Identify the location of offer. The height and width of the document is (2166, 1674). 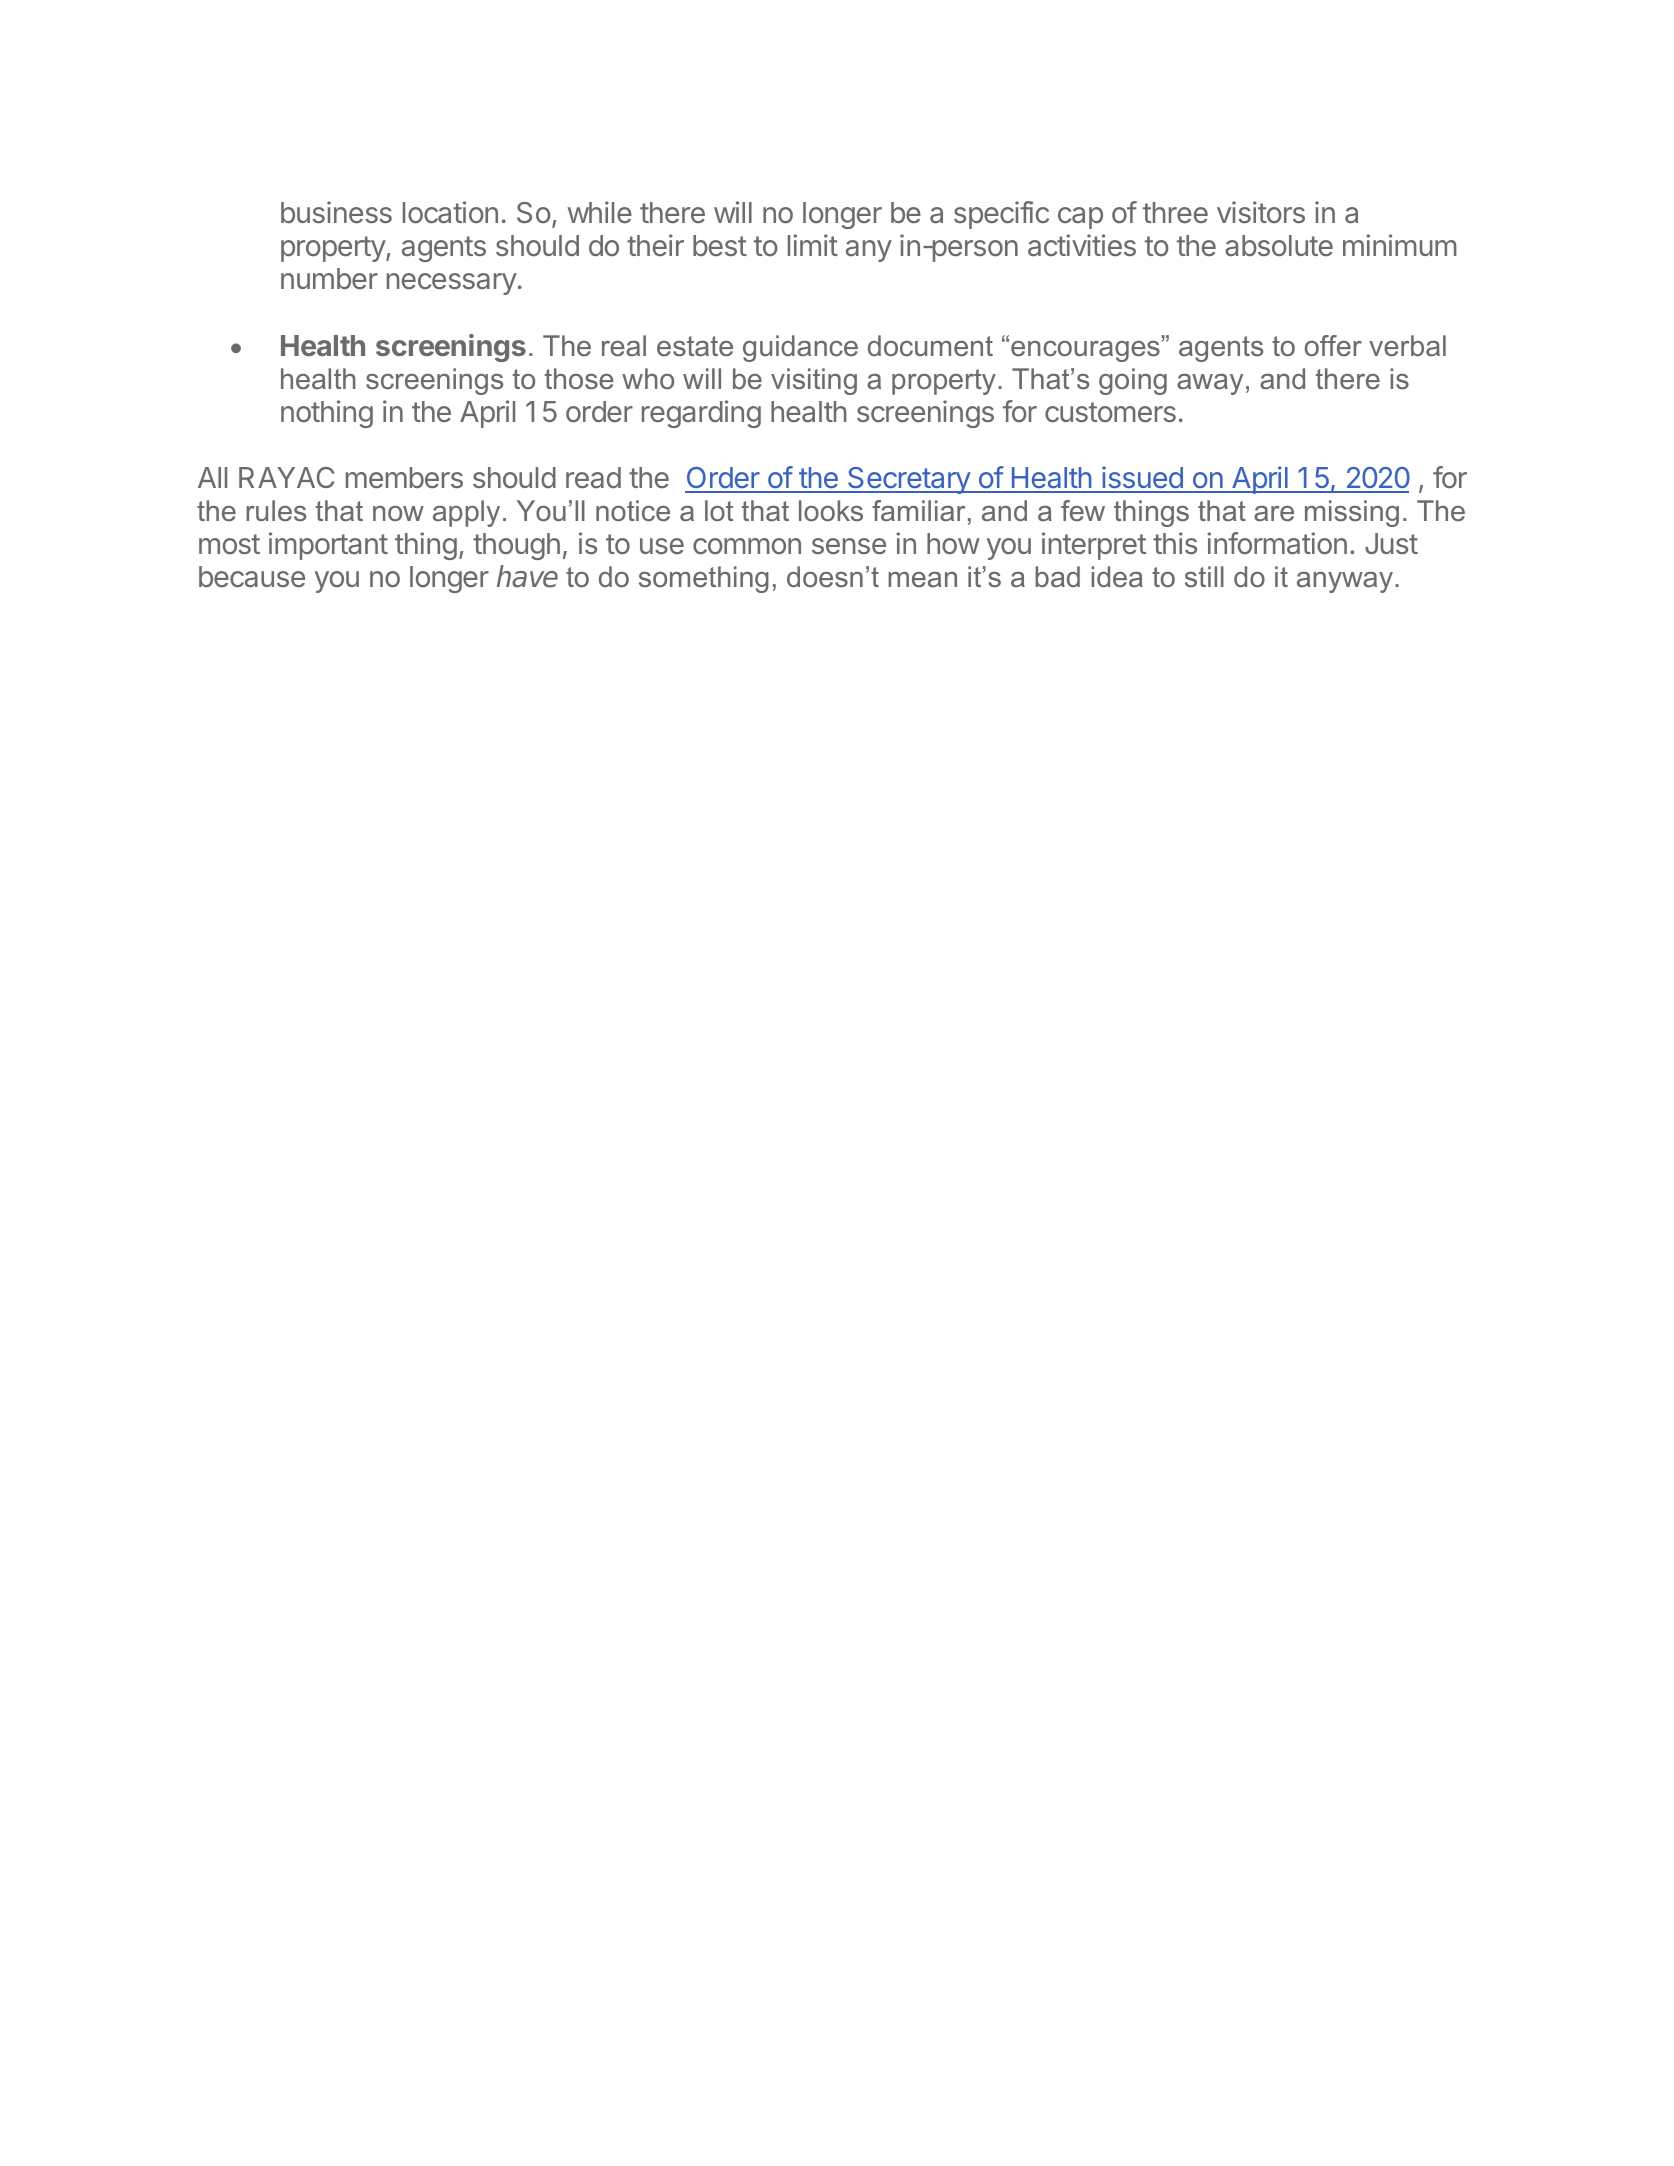
(1333, 345).
